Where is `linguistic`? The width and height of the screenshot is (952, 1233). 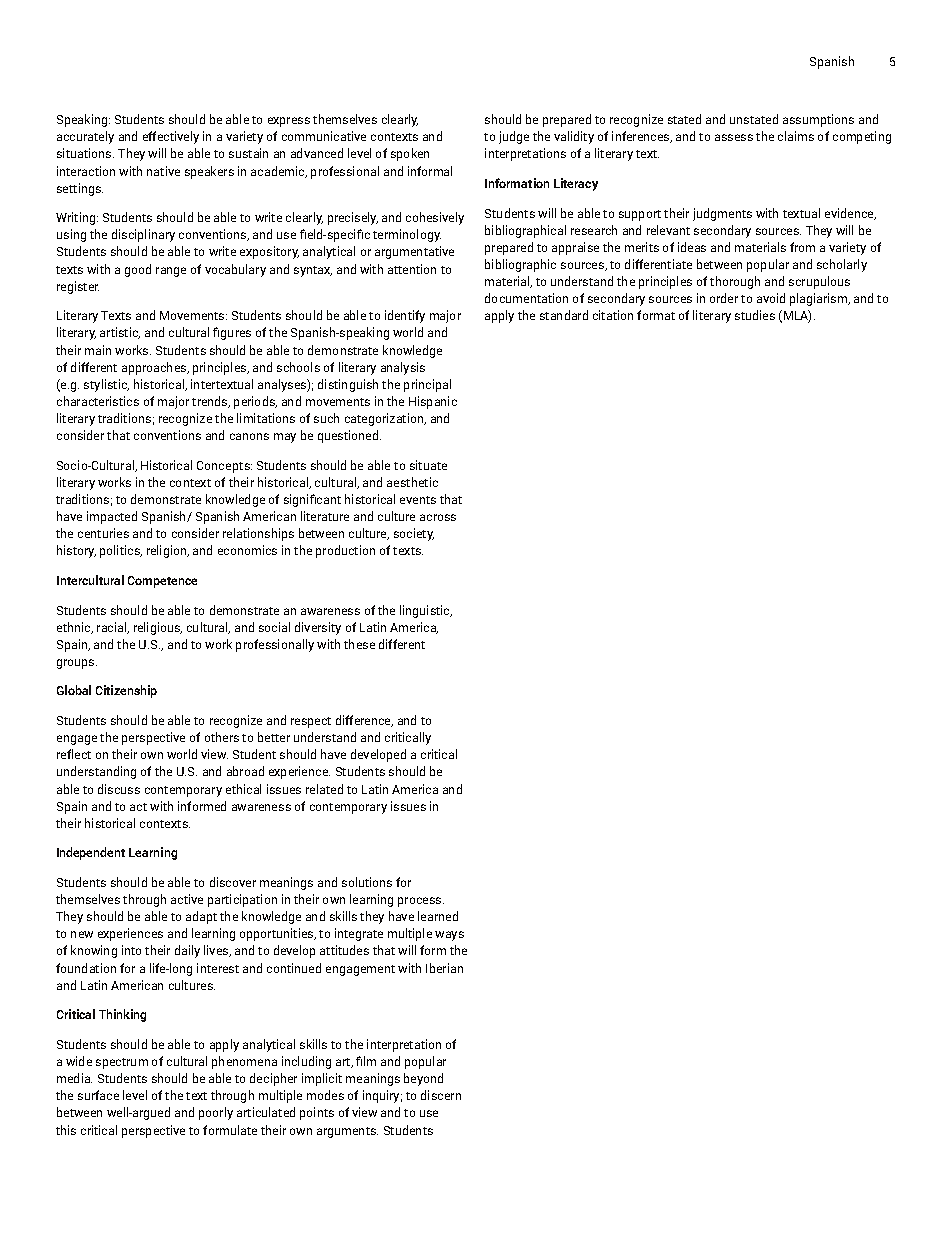 linguistic is located at coordinates (426, 611).
